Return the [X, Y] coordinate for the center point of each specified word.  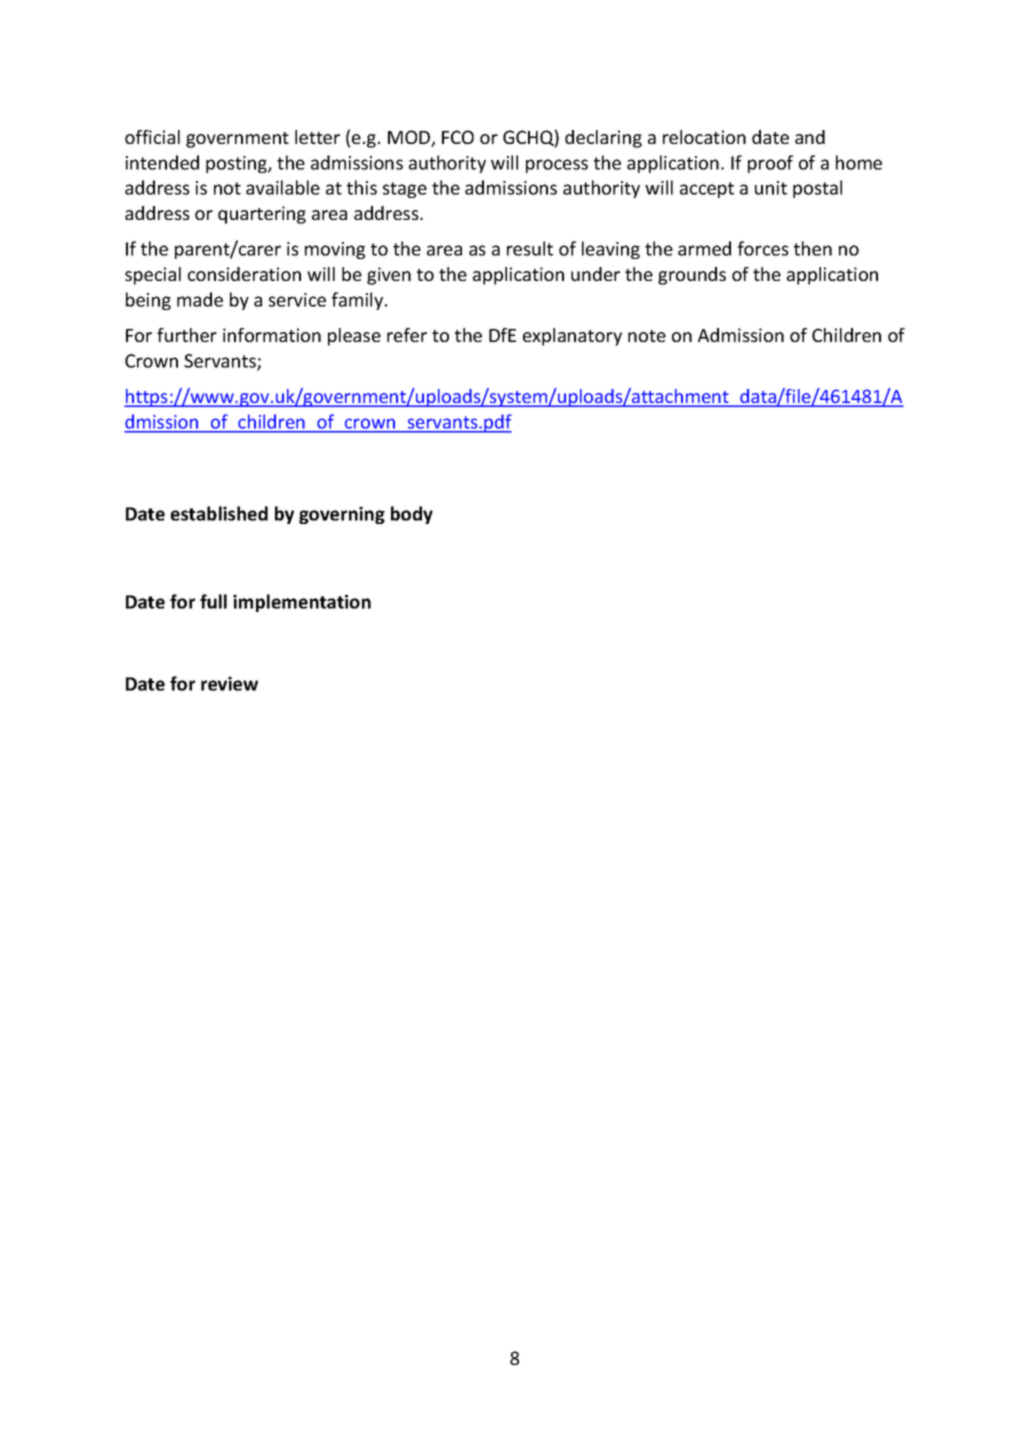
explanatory [572, 337]
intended [162, 162]
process [557, 166]
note [647, 336]
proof [770, 164]
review [229, 683]
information [272, 335]
